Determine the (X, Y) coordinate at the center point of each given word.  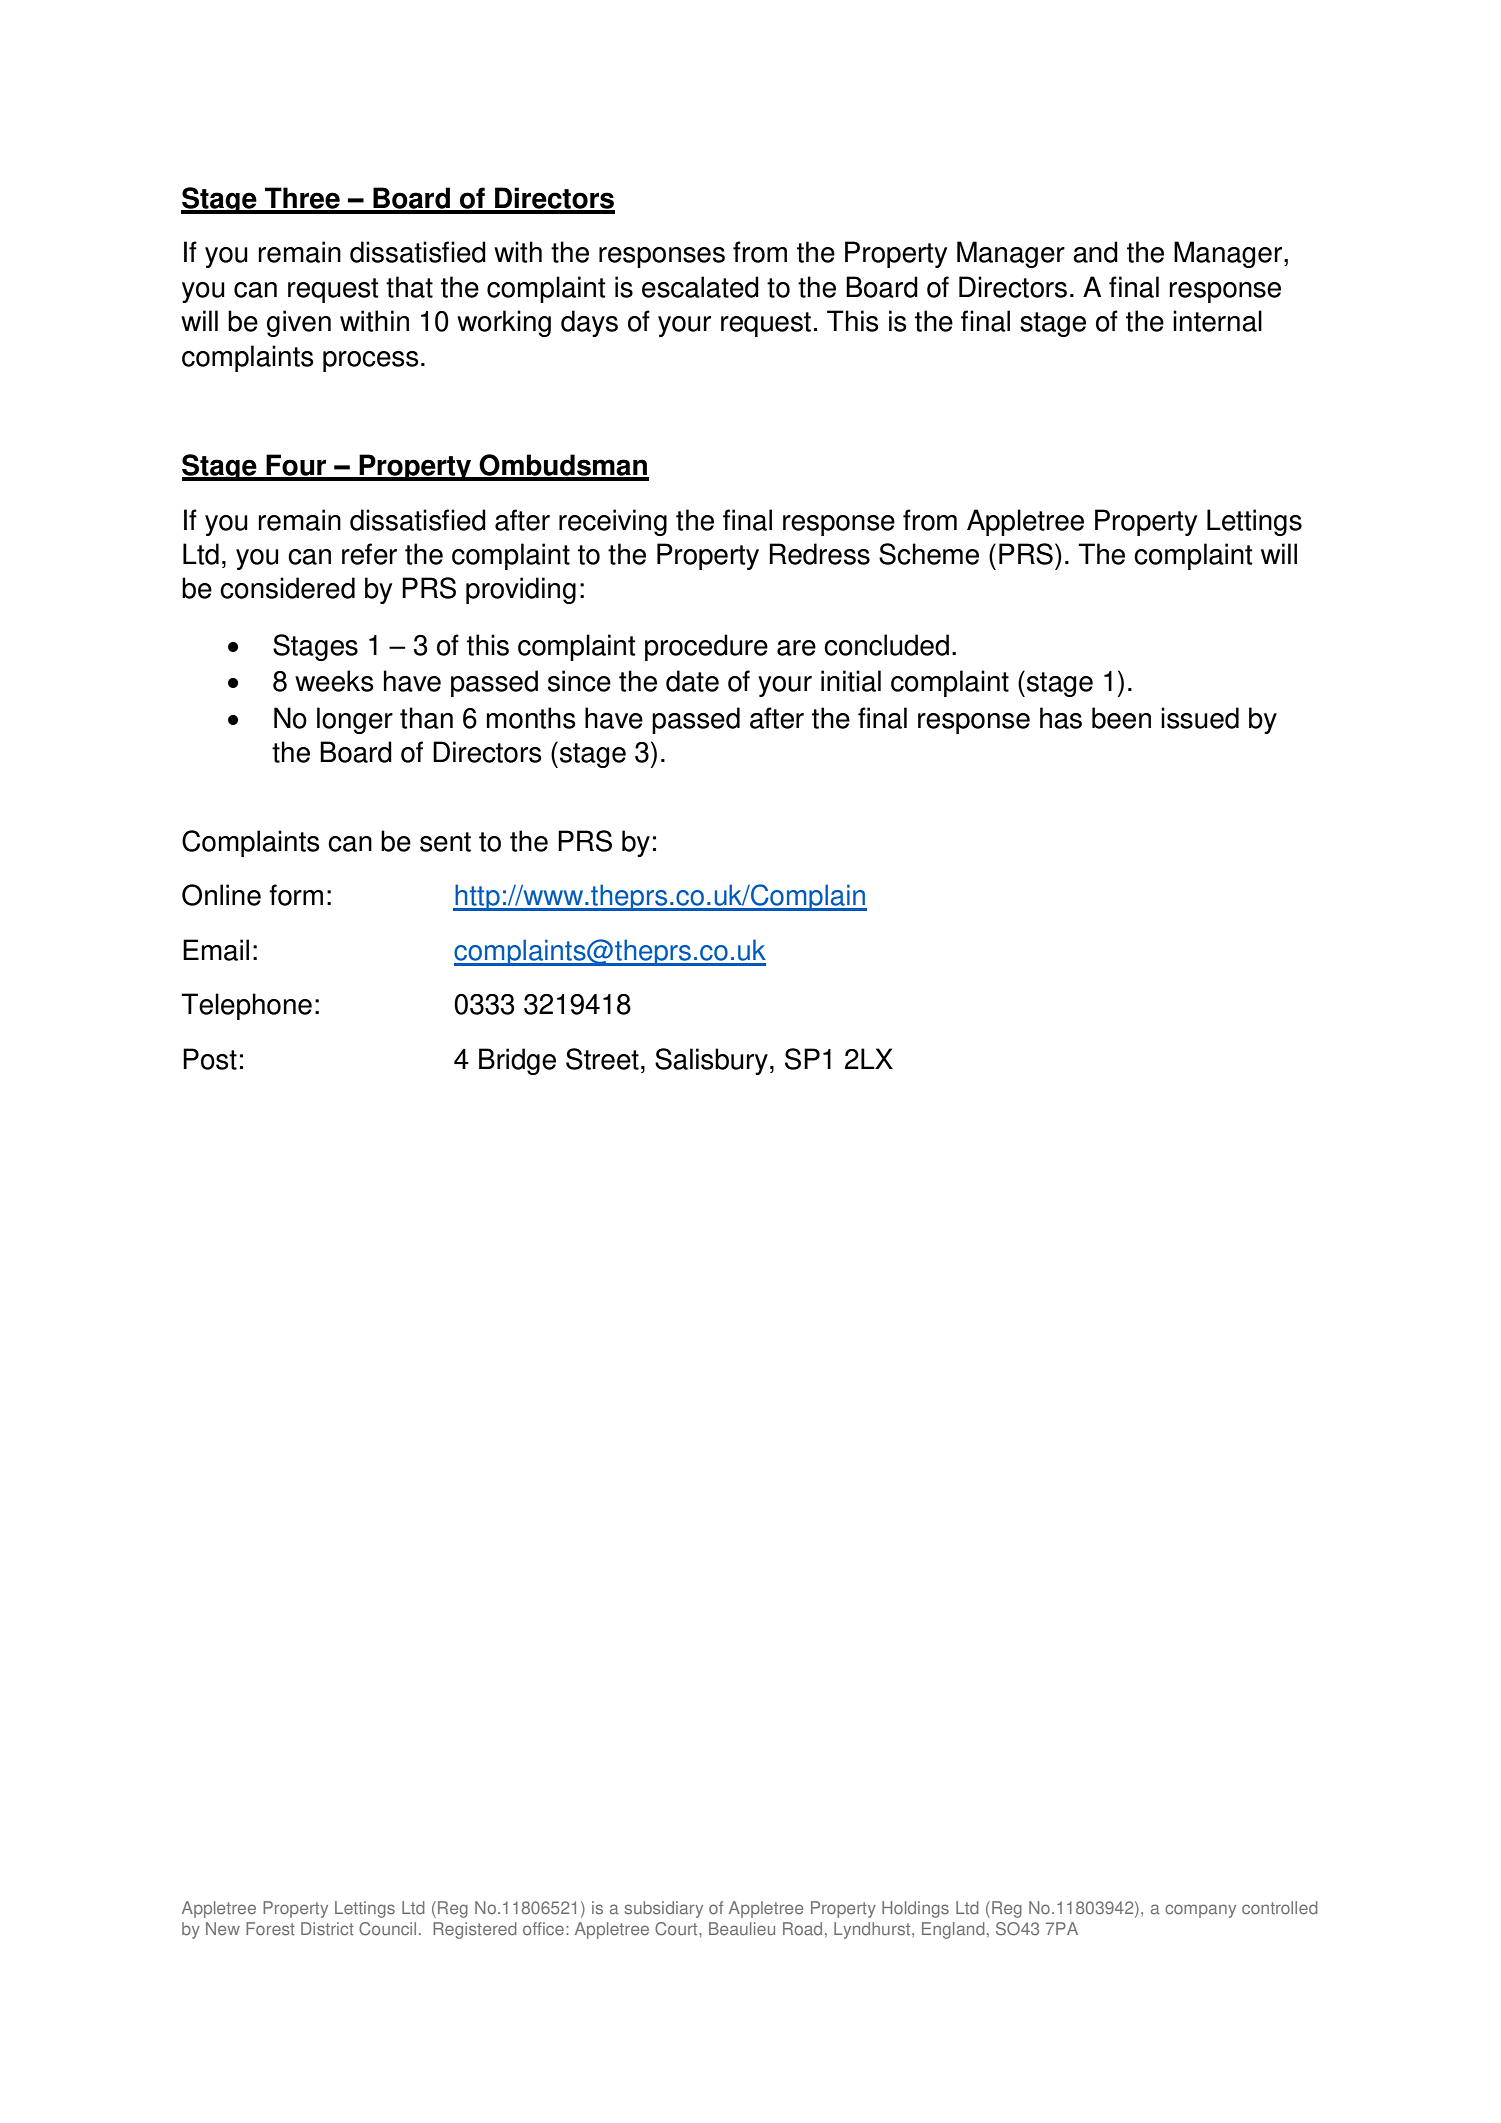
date (692, 681)
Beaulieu (742, 1929)
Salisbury (711, 1061)
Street (602, 1059)
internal (1217, 321)
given (299, 323)
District (327, 1929)
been (1121, 718)
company (1200, 1911)
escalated (700, 287)
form (296, 895)
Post (210, 1059)
